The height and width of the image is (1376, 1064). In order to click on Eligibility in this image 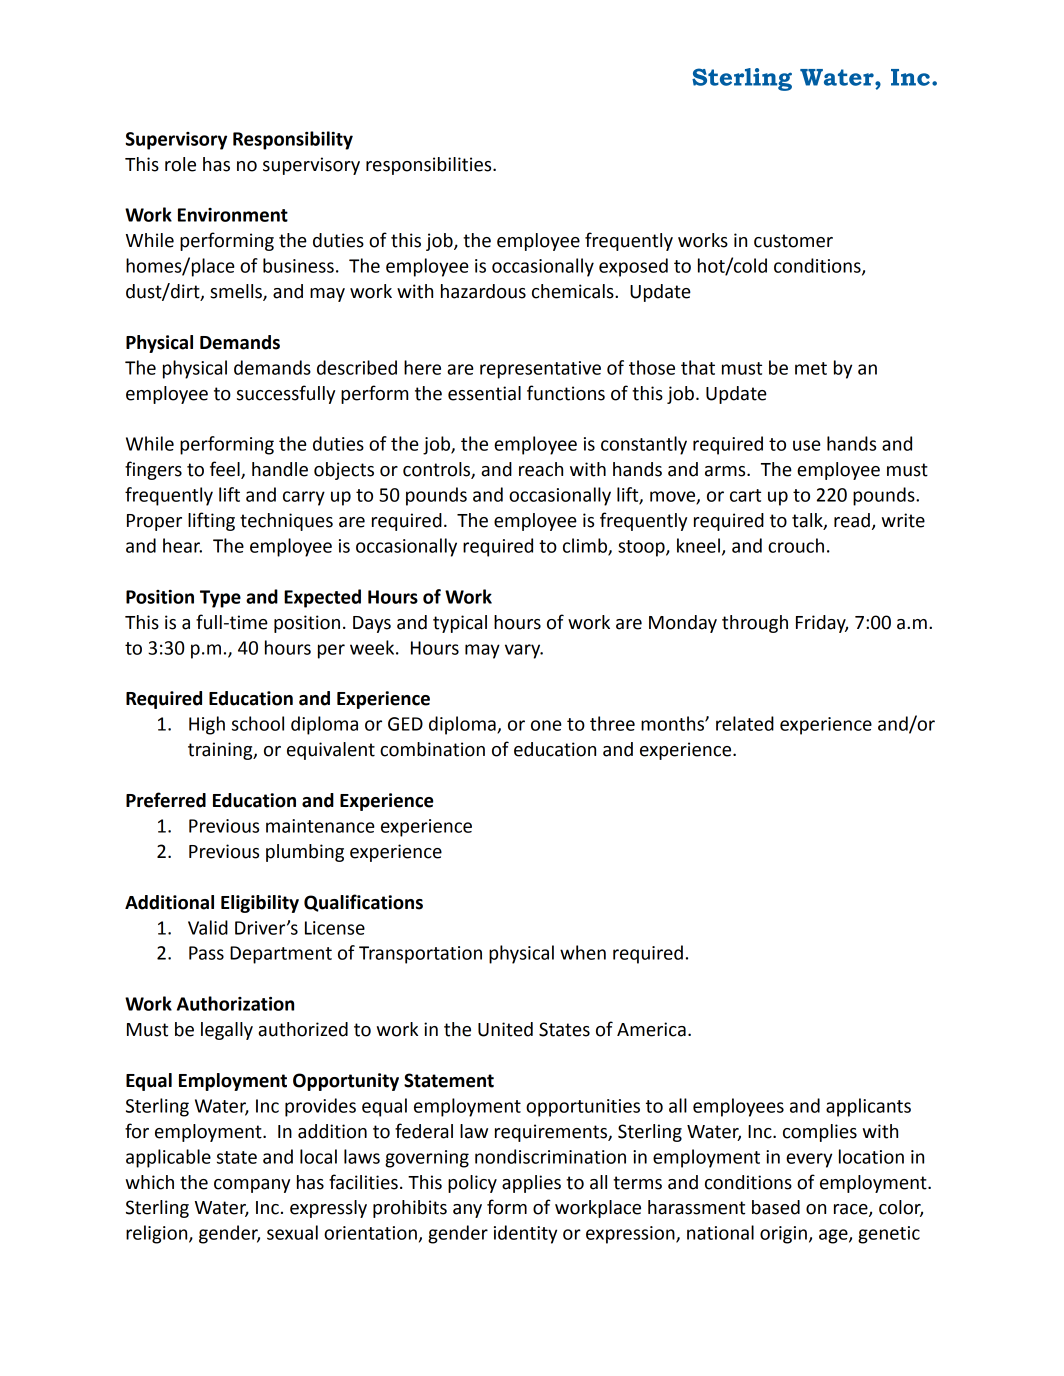, I will do `click(260, 904)`.
